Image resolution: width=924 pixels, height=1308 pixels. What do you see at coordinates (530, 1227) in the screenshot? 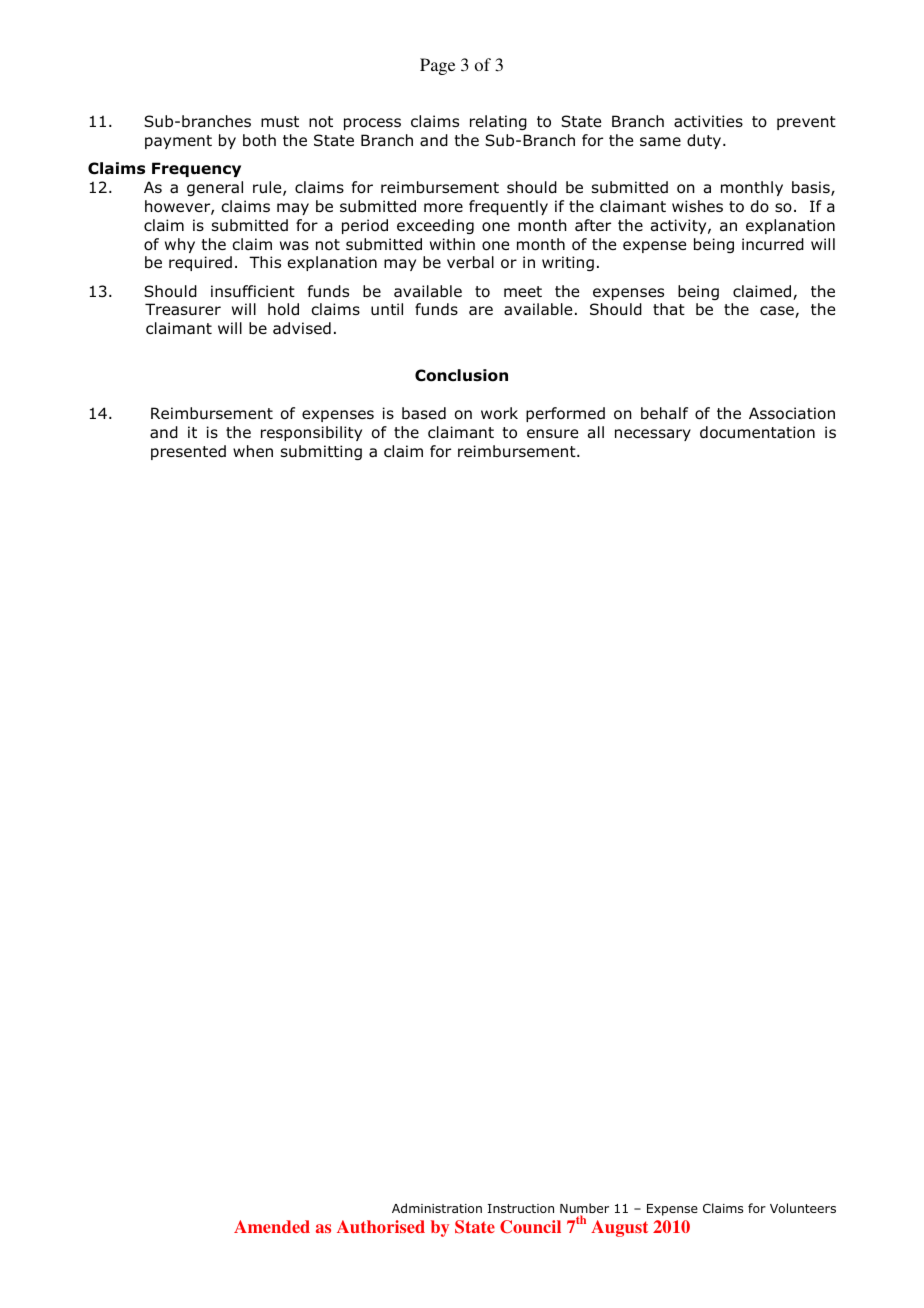
I see `Council` at bounding box center [530, 1227].
